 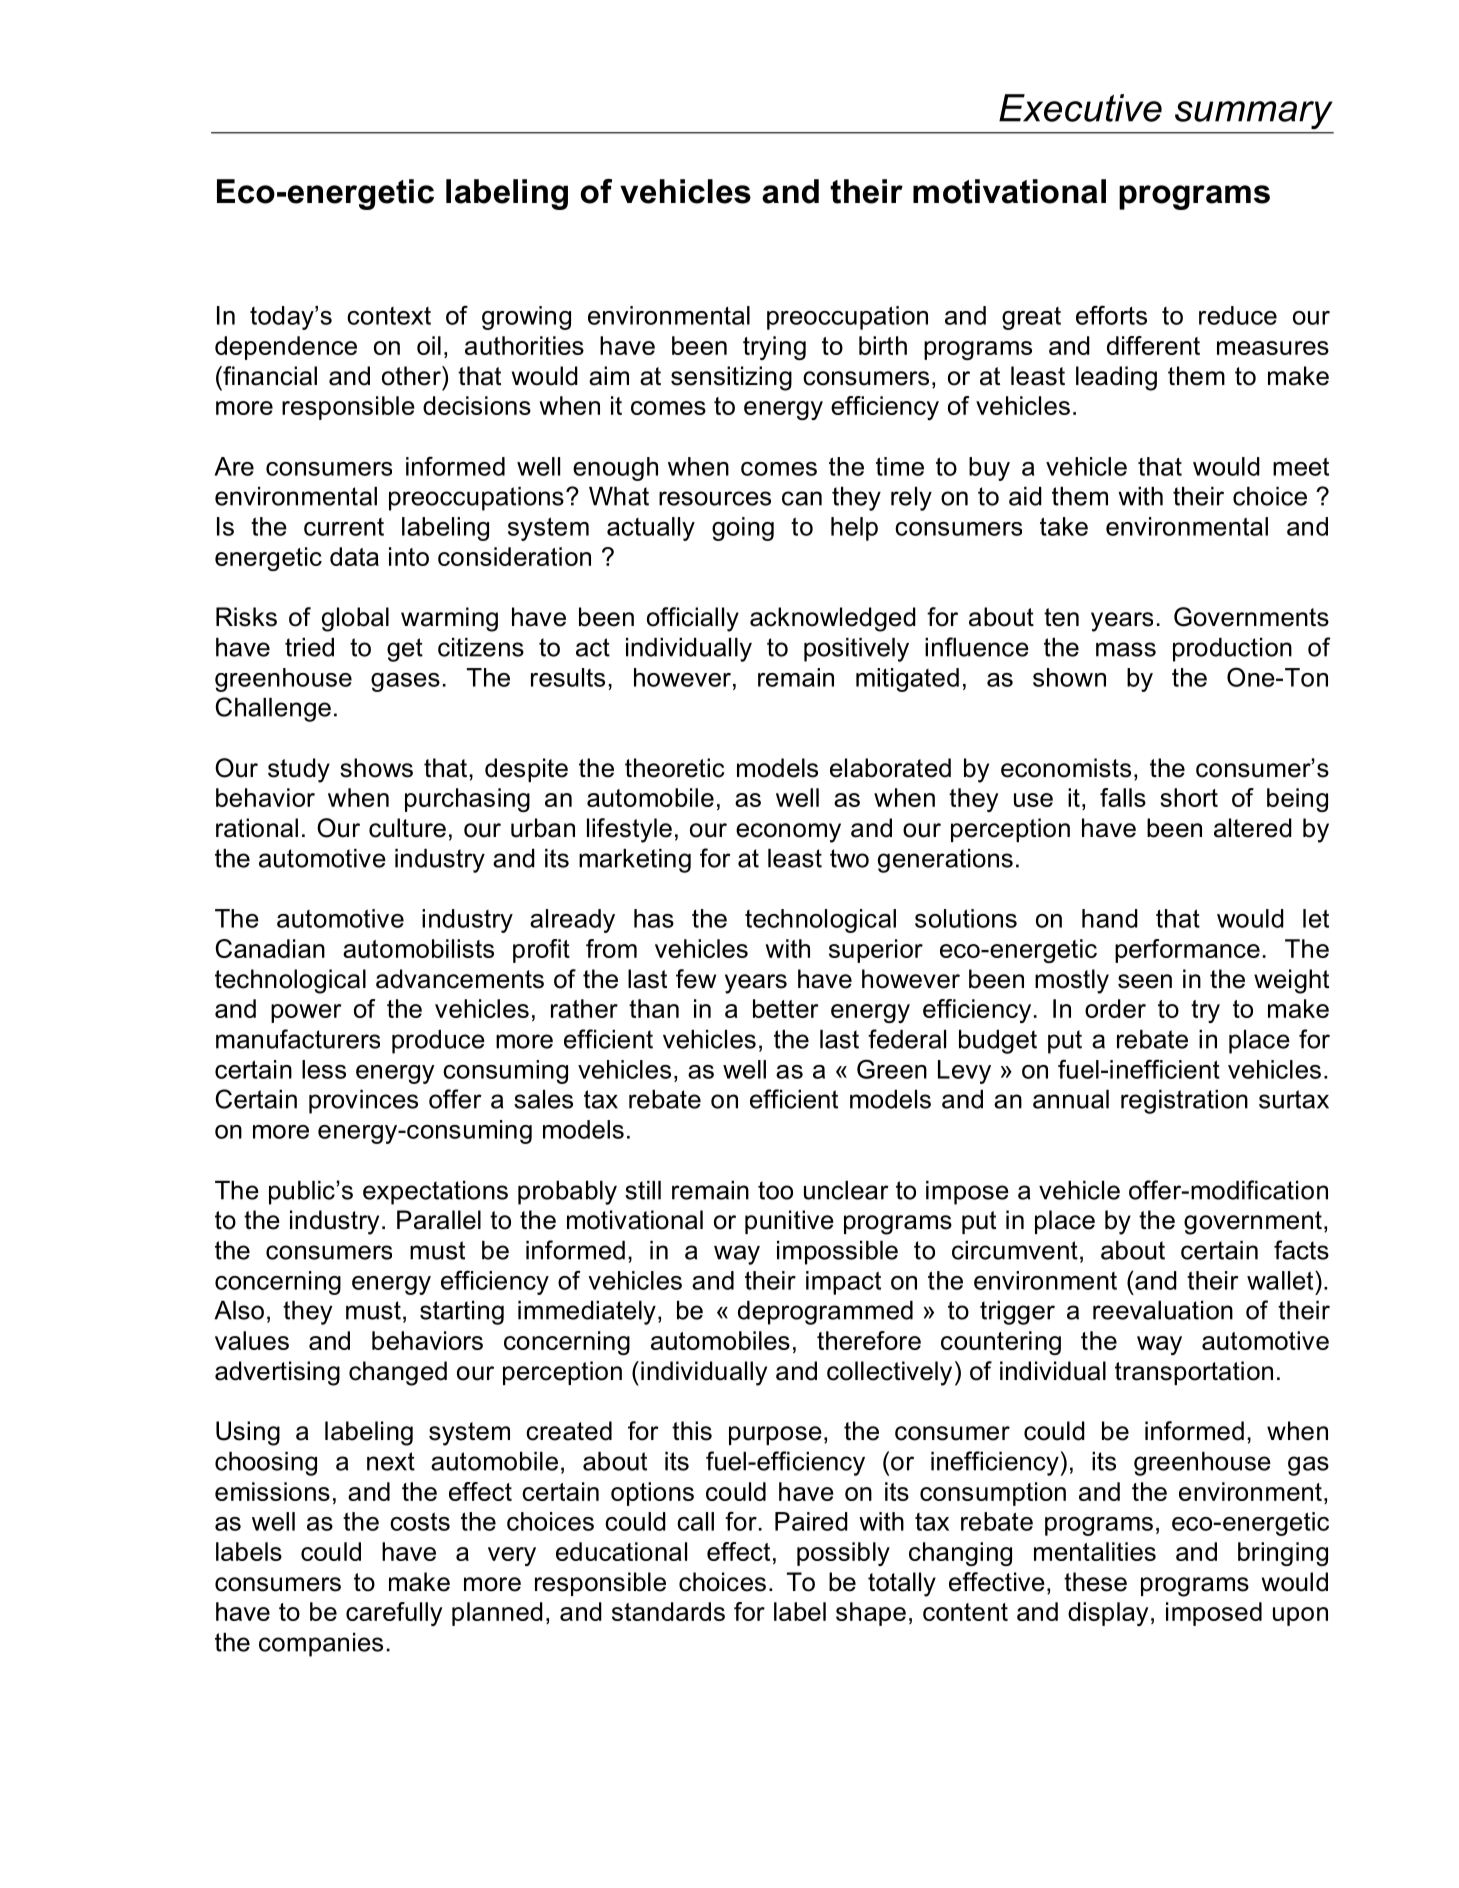 What do you see at coordinates (344, 527) in the screenshot?
I see `current` at bounding box center [344, 527].
